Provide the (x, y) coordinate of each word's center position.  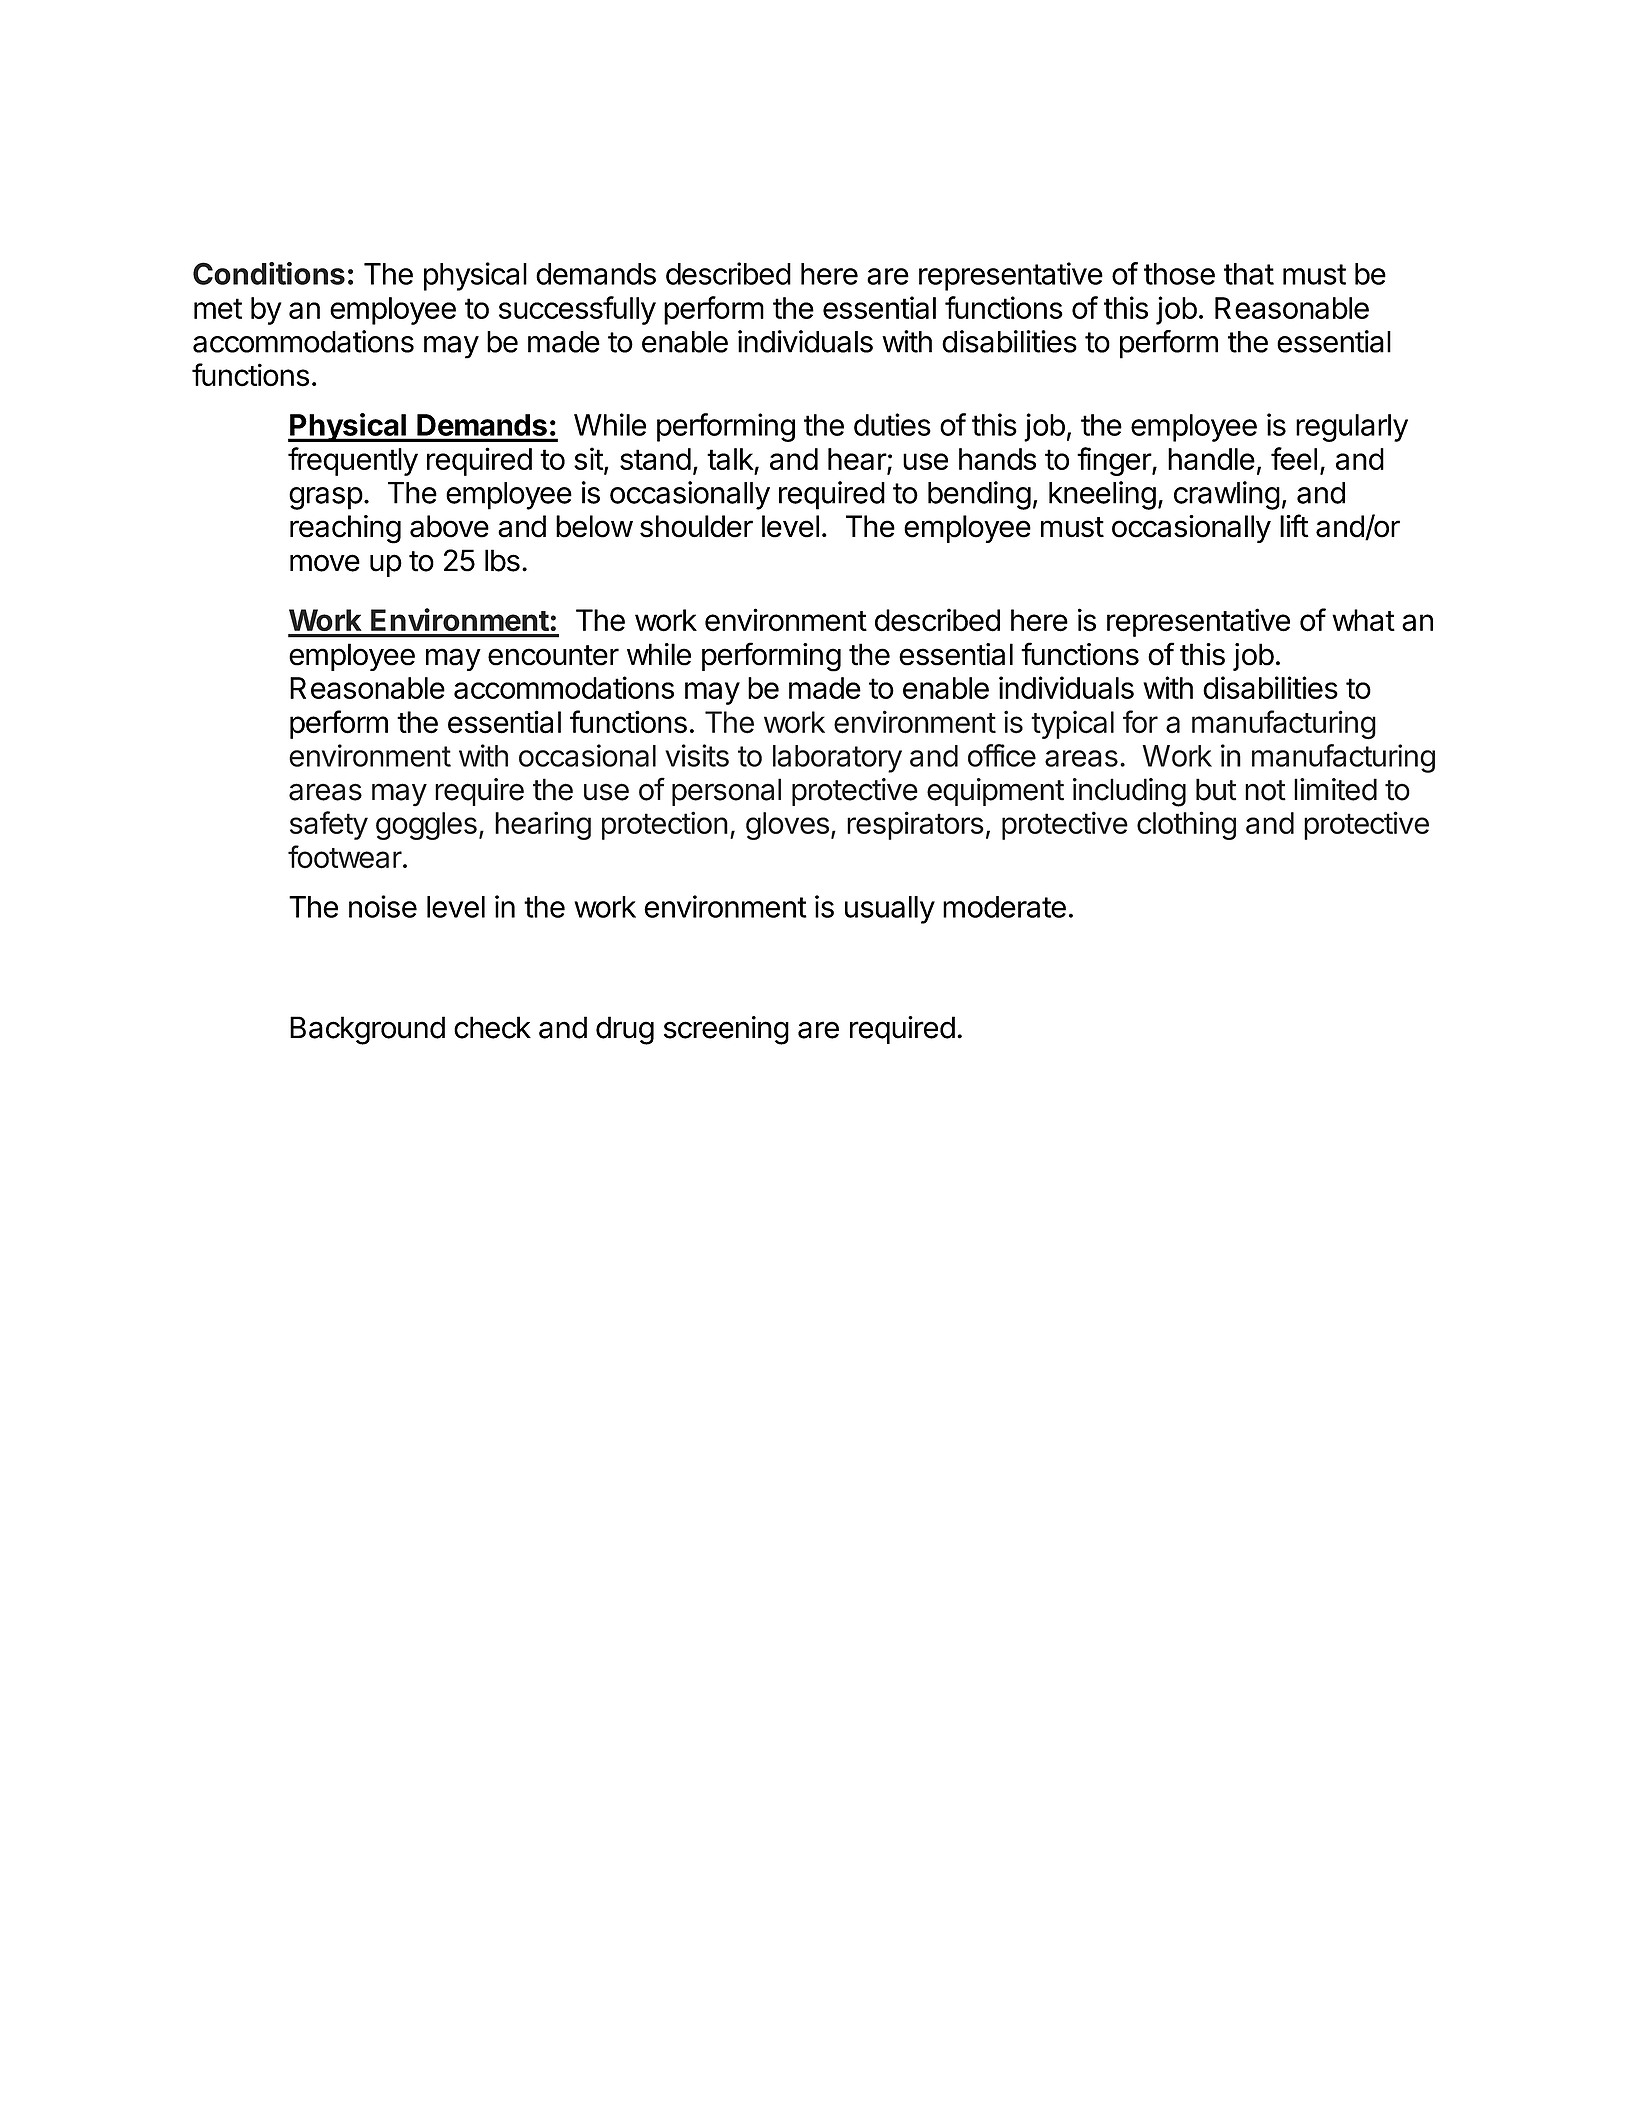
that (1249, 274)
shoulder (696, 526)
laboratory (837, 759)
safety (329, 825)
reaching (345, 529)
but (1216, 789)
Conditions (269, 273)
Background (367, 1030)
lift (1294, 526)
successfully (577, 310)
